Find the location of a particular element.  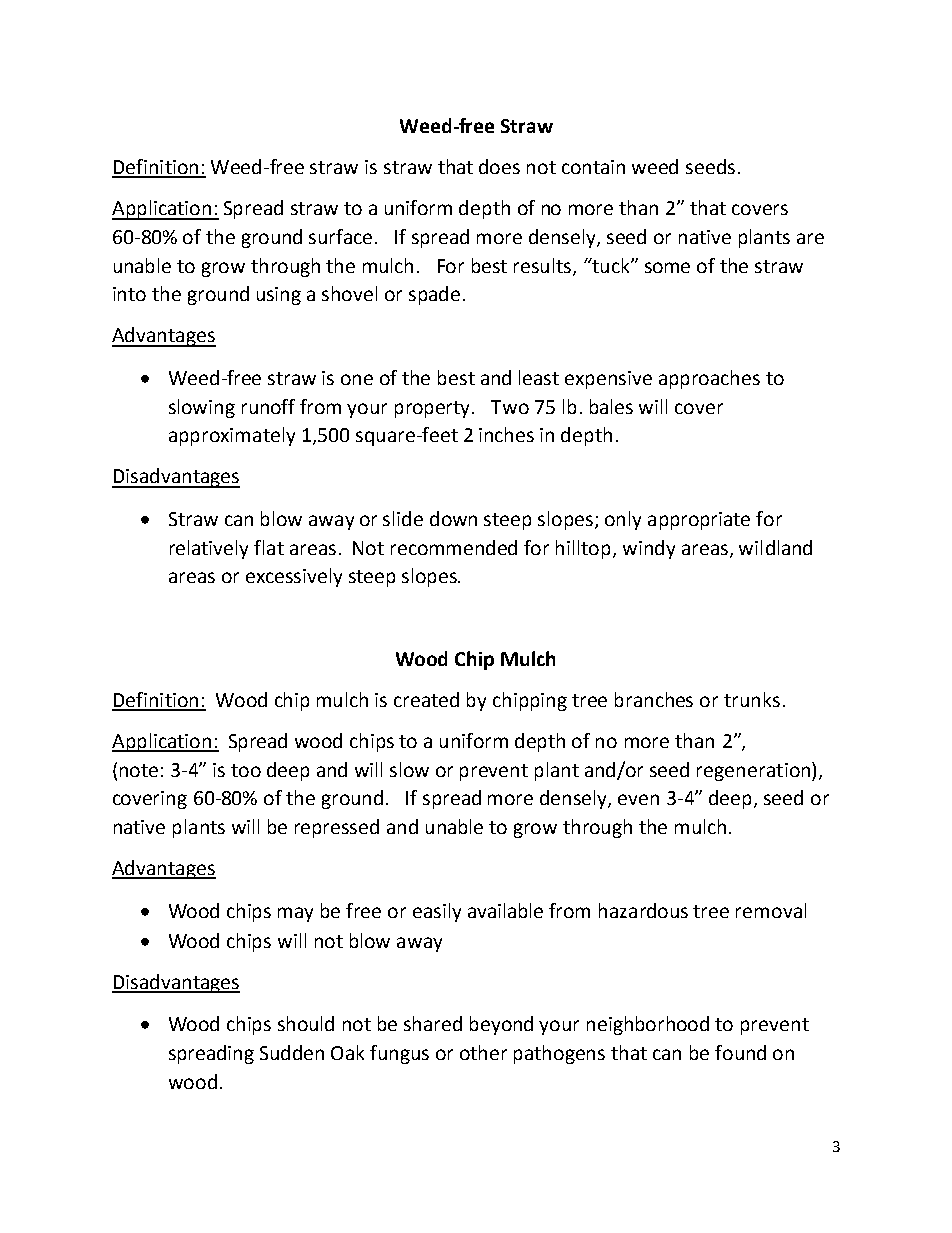

Sudden is located at coordinates (292, 1052).
